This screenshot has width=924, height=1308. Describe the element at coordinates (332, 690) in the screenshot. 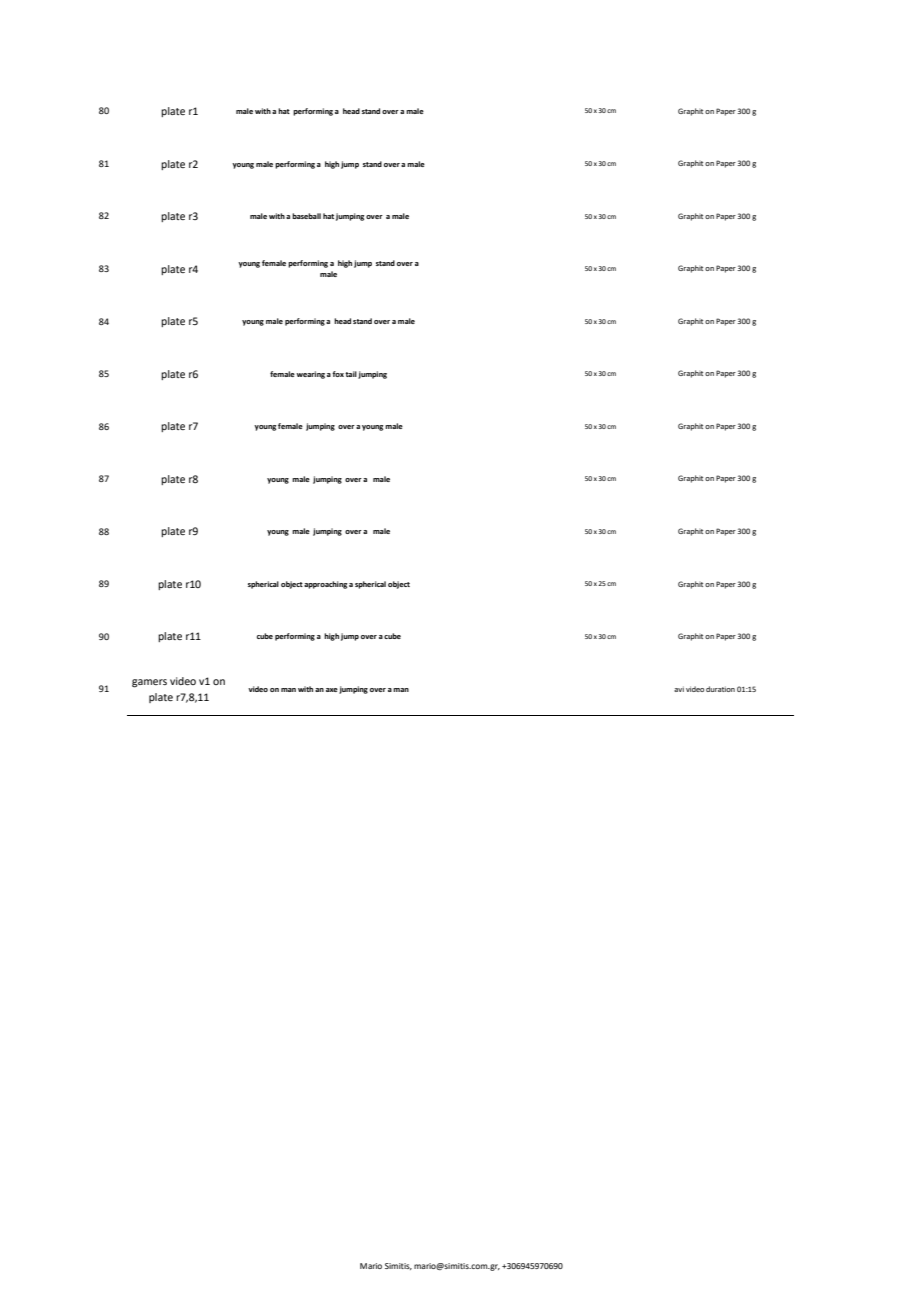

I see `axe` at that location.
